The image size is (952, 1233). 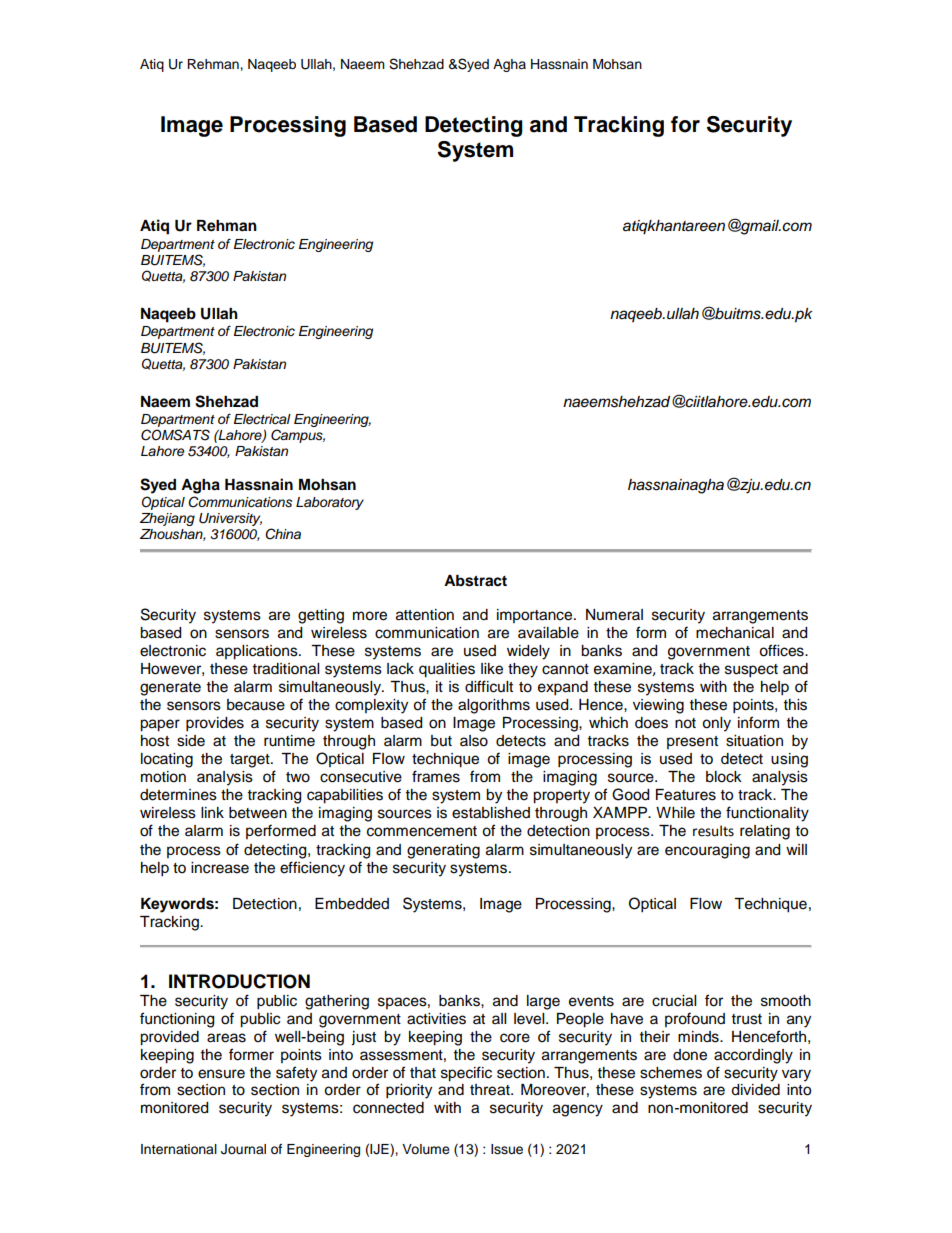 What do you see at coordinates (239, 981) in the image?
I see `INTRODUCTION` at bounding box center [239, 981].
